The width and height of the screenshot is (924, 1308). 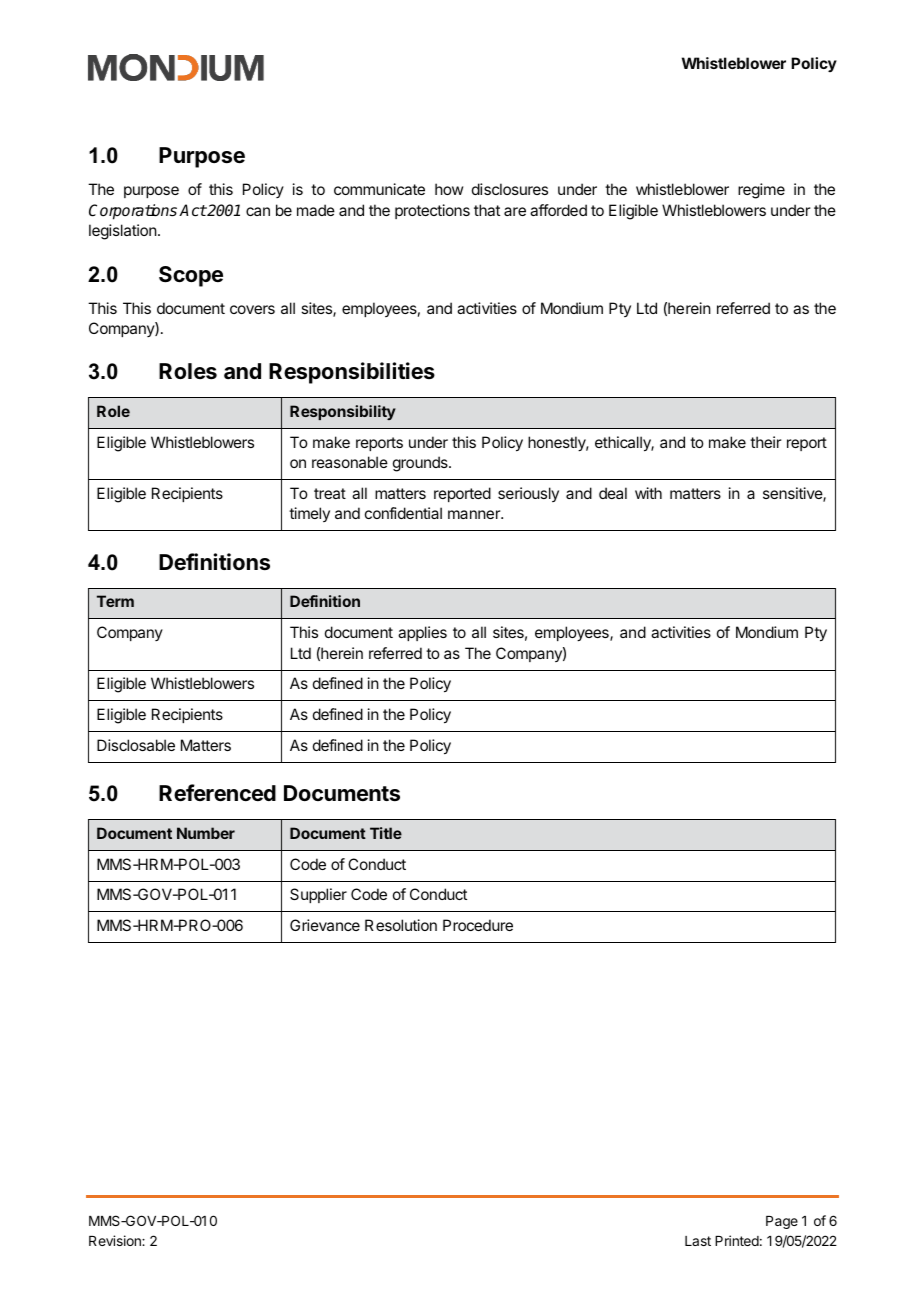 What do you see at coordinates (698, 1241) in the screenshot?
I see `Last` at bounding box center [698, 1241].
